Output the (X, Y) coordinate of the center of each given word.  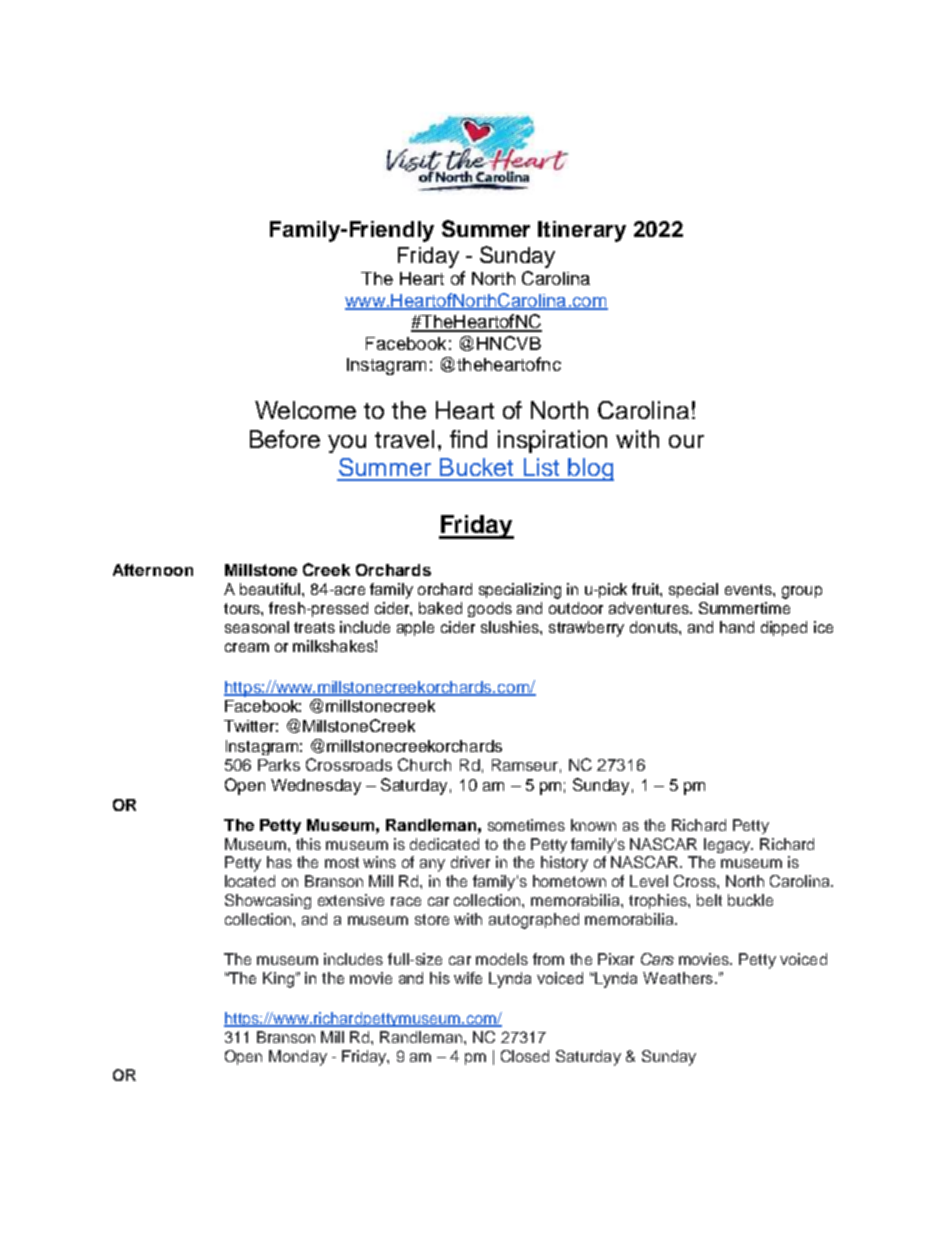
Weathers (679, 978)
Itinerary (582, 231)
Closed (525, 1056)
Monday (298, 1058)
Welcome (305, 410)
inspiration (552, 441)
